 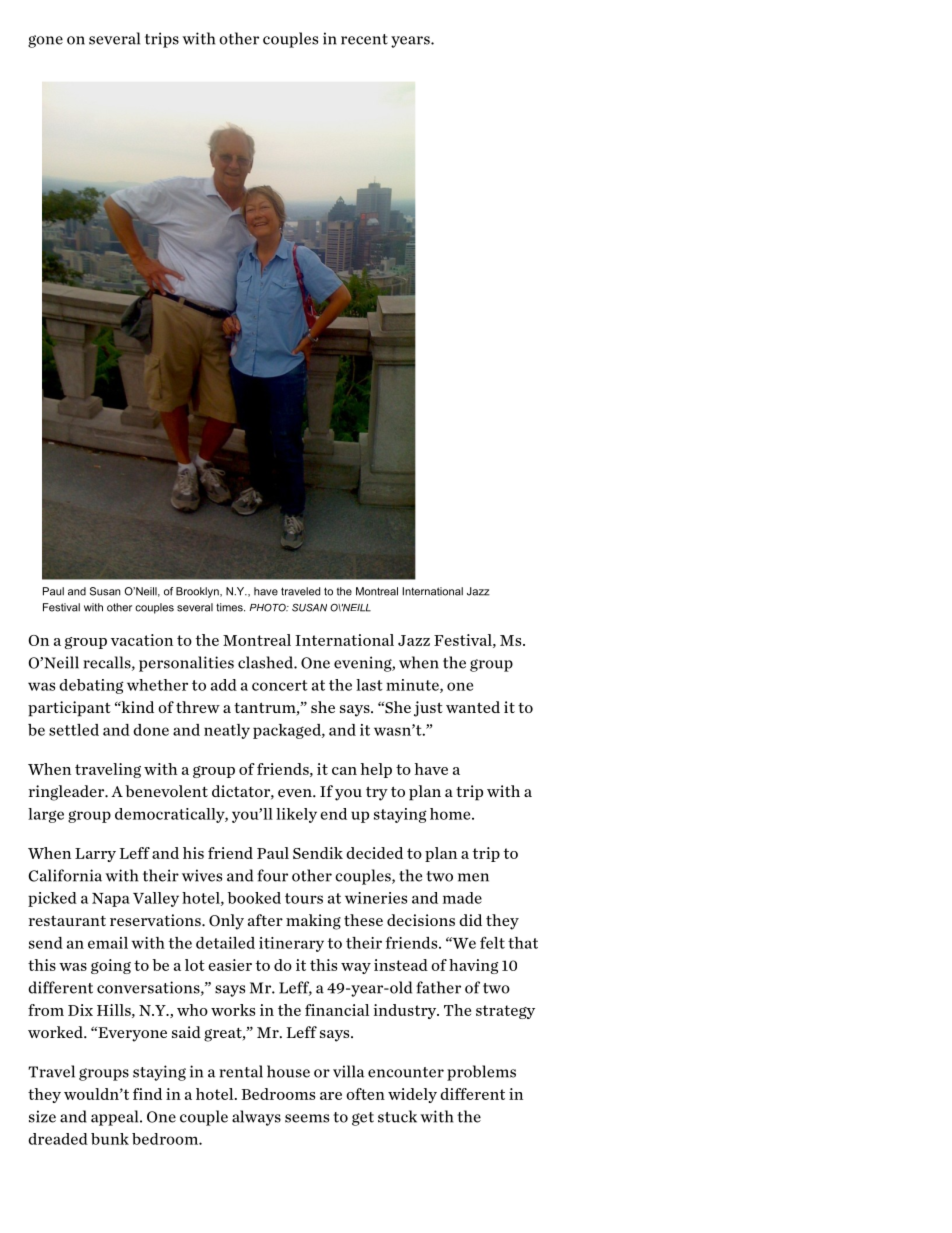 What do you see at coordinates (142, 640) in the screenshot?
I see `vacation` at bounding box center [142, 640].
